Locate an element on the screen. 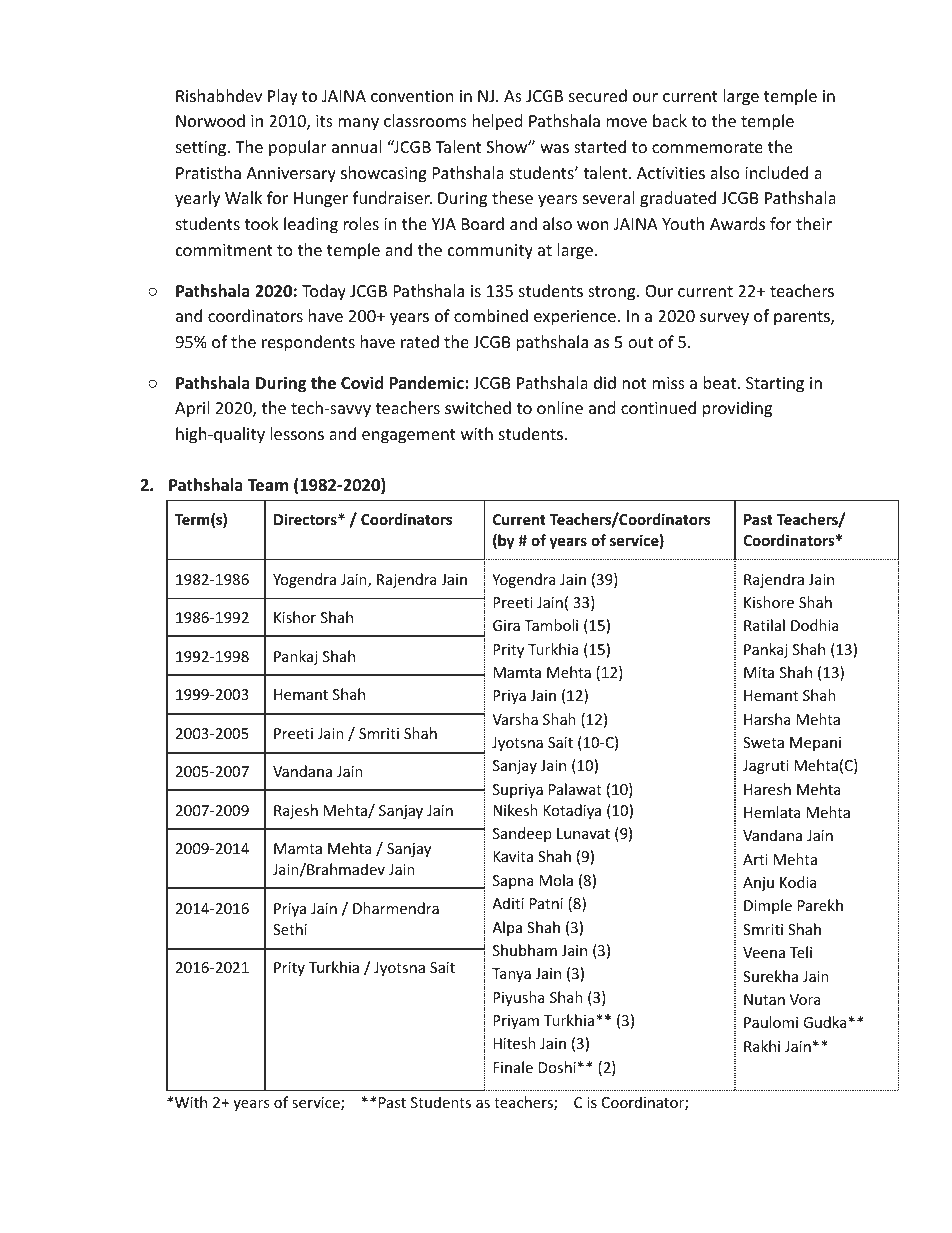  Sethi is located at coordinates (290, 929).
